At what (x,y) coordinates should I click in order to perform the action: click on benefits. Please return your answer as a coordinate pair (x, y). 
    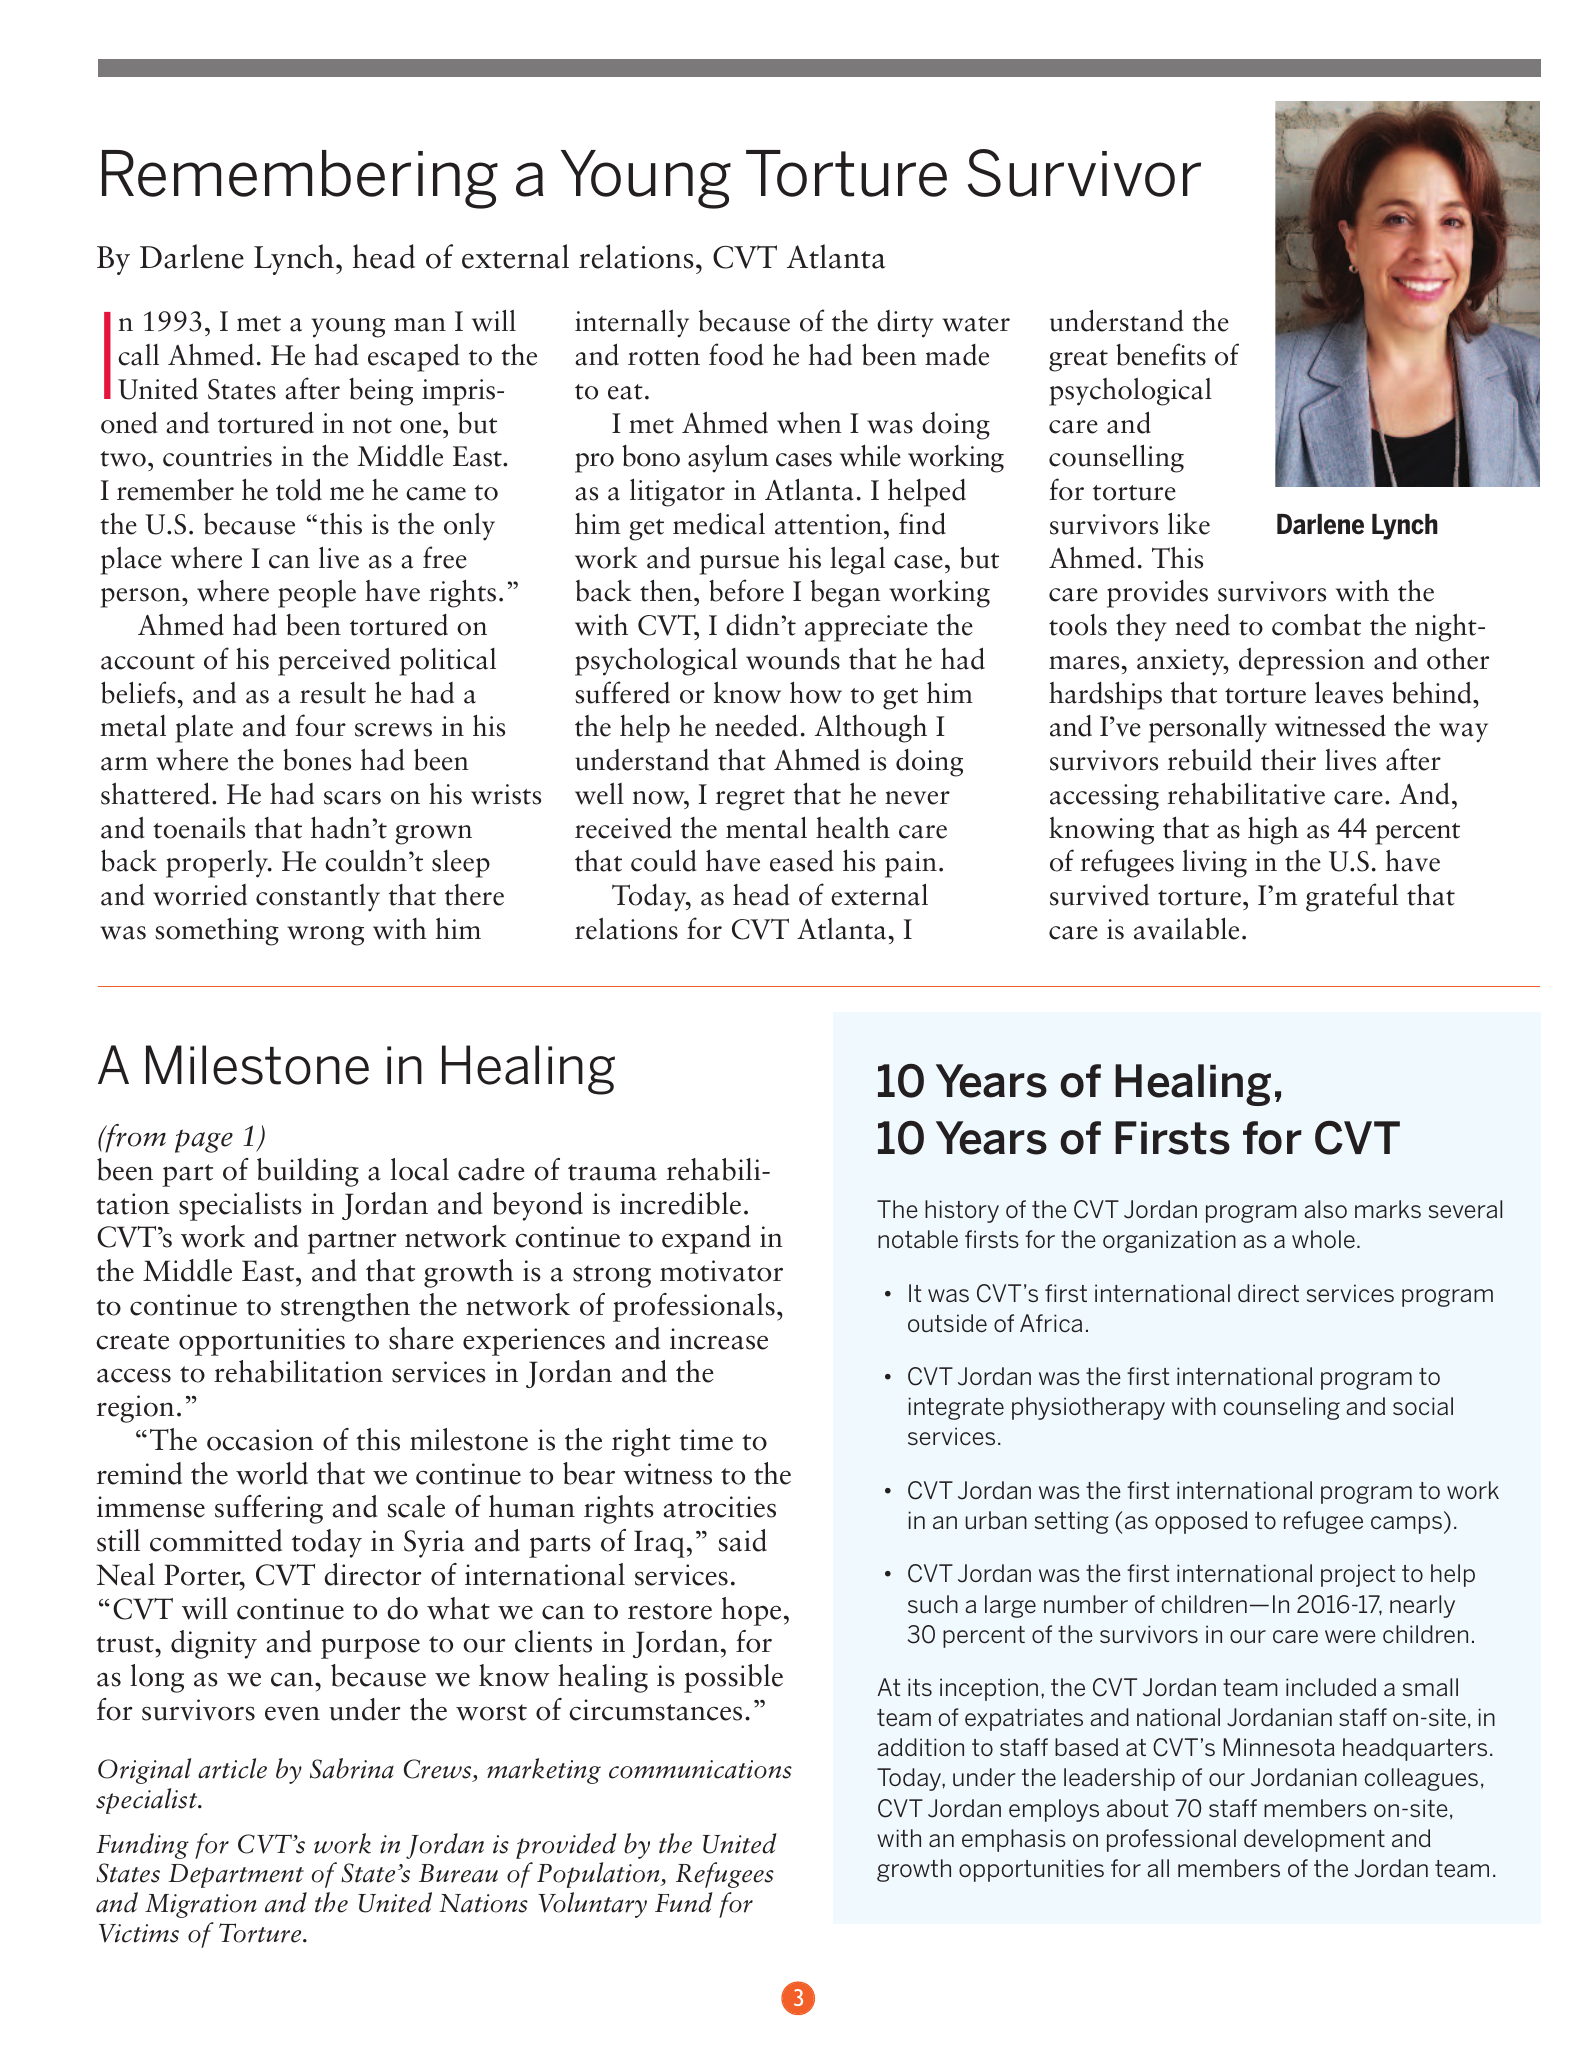
    Looking at the image, I should click on (1161, 354).
